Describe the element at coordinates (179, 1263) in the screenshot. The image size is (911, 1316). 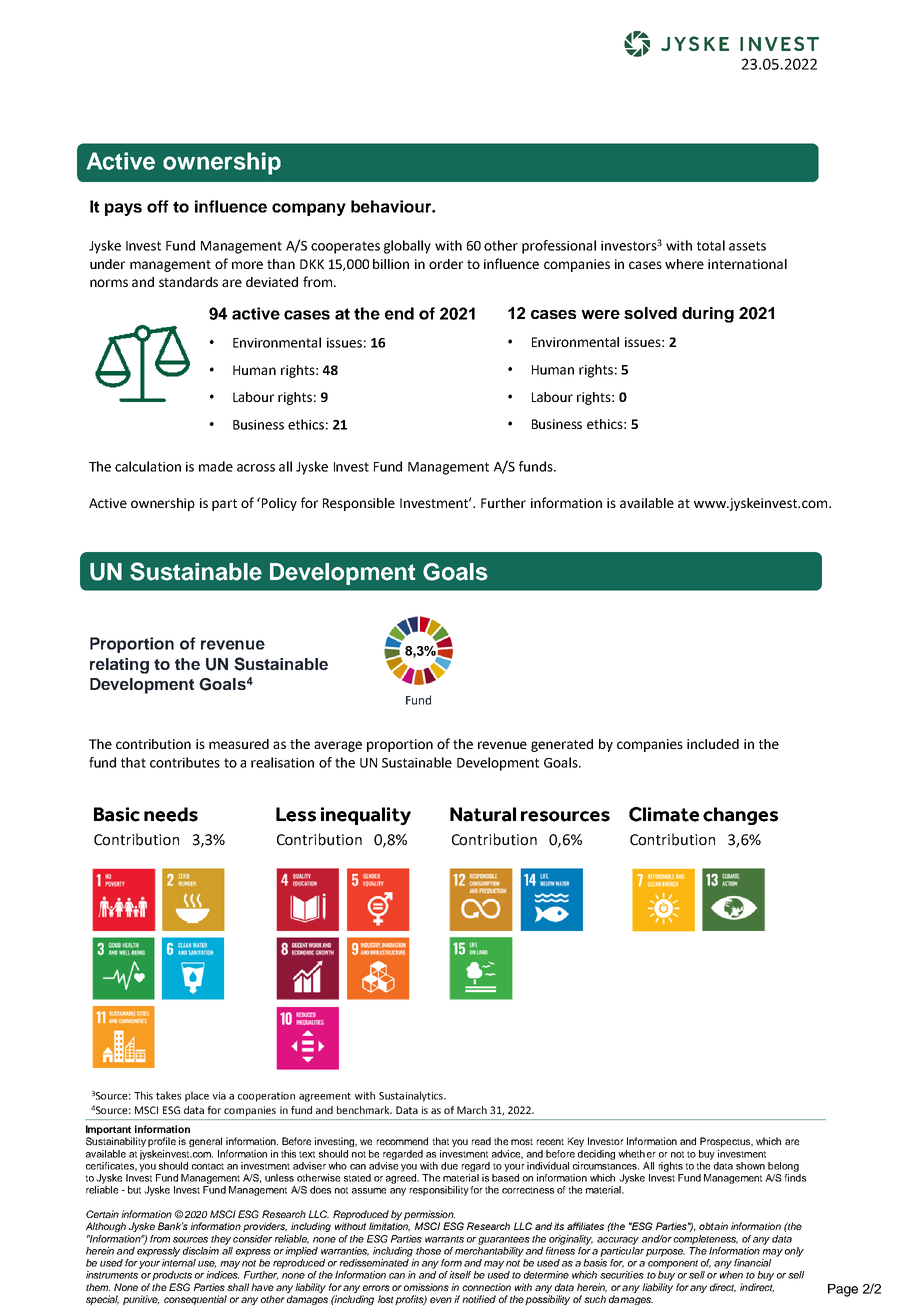
I see `internal` at that location.
